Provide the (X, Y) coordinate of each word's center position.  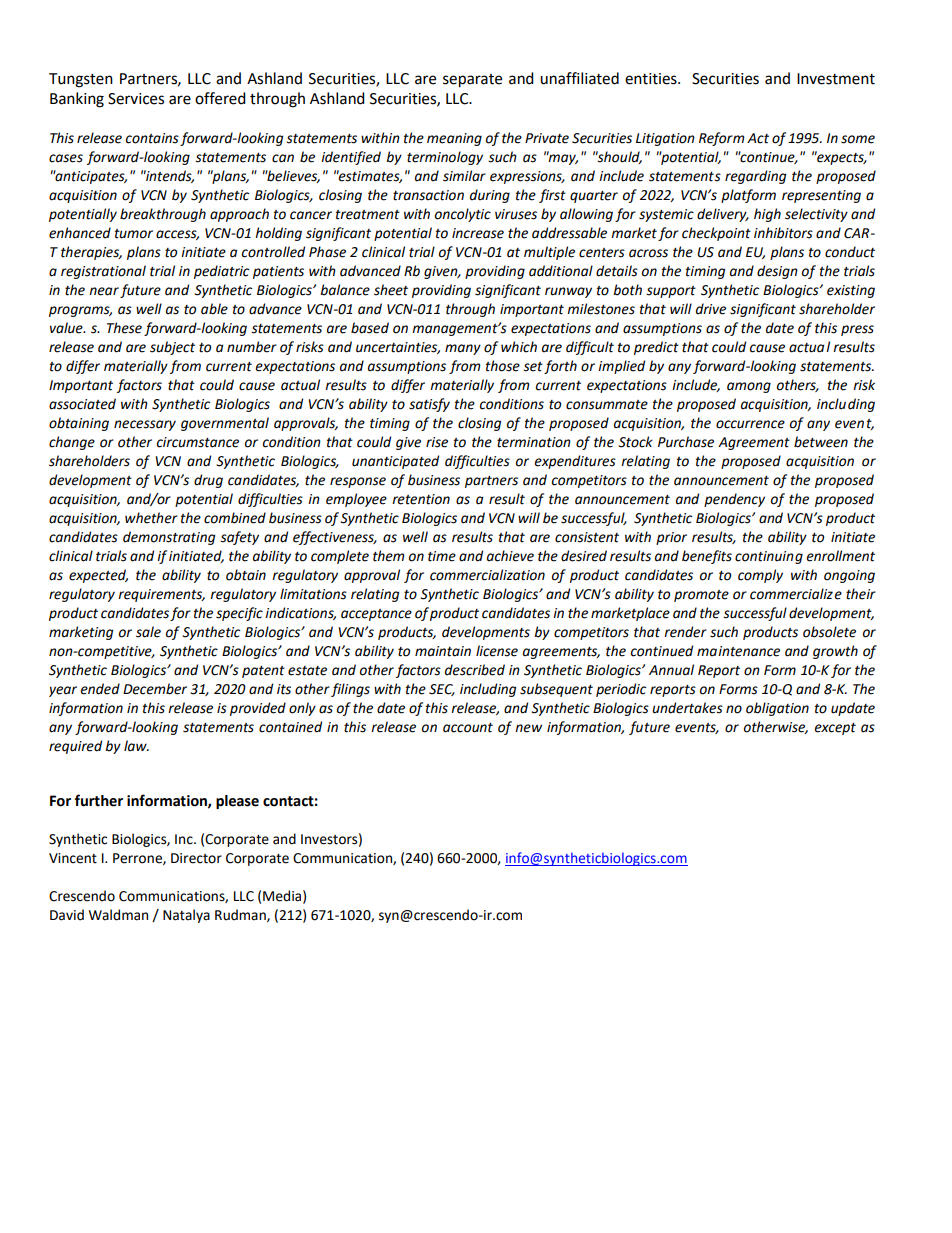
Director (196, 858)
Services (136, 99)
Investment (836, 79)
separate (472, 81)
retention (421, 499)
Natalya (186, 916)
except (835, 729)
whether (151, 518)
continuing (769, 557)
